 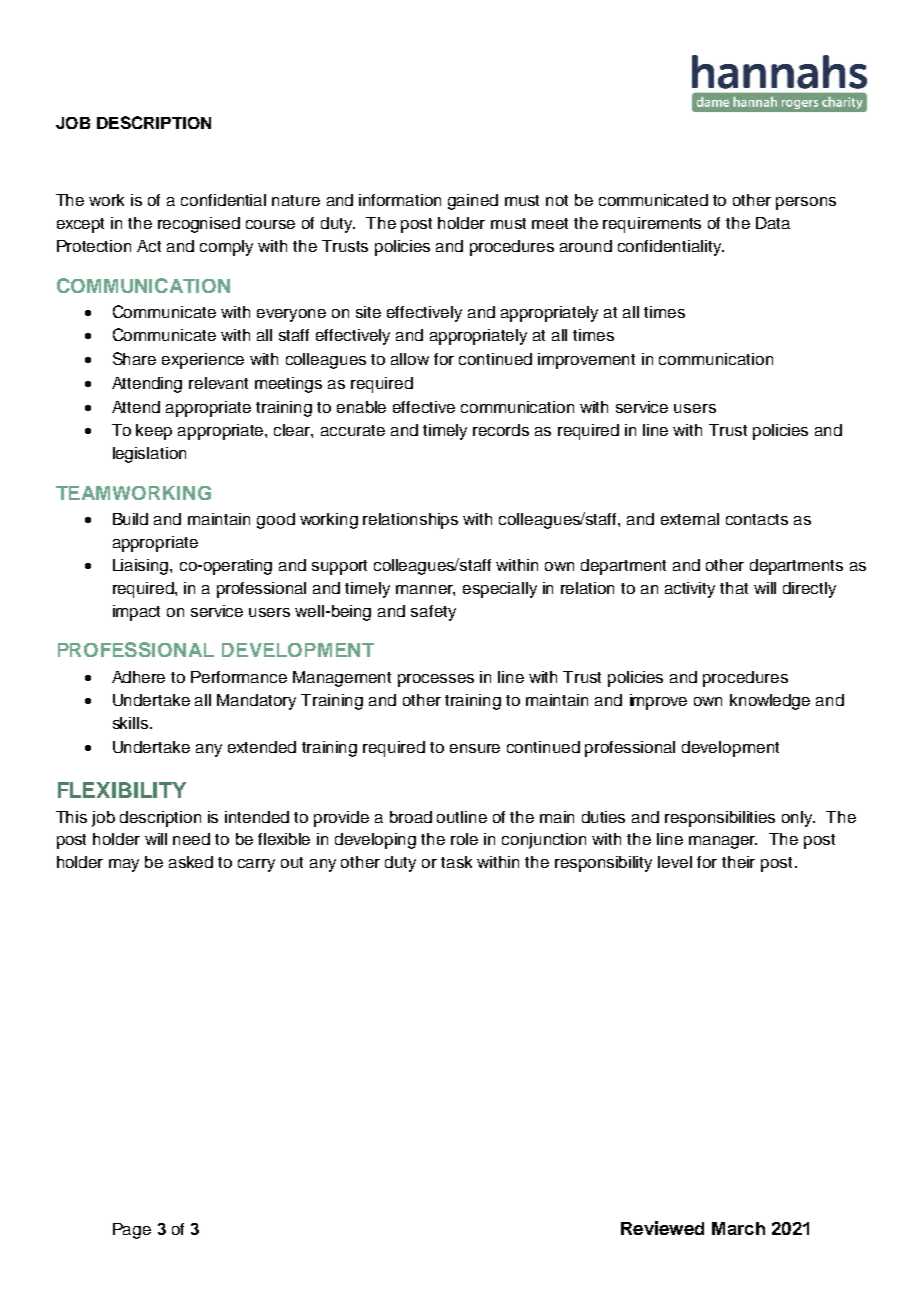 I want to click on that, so click(x=734, y=588).
